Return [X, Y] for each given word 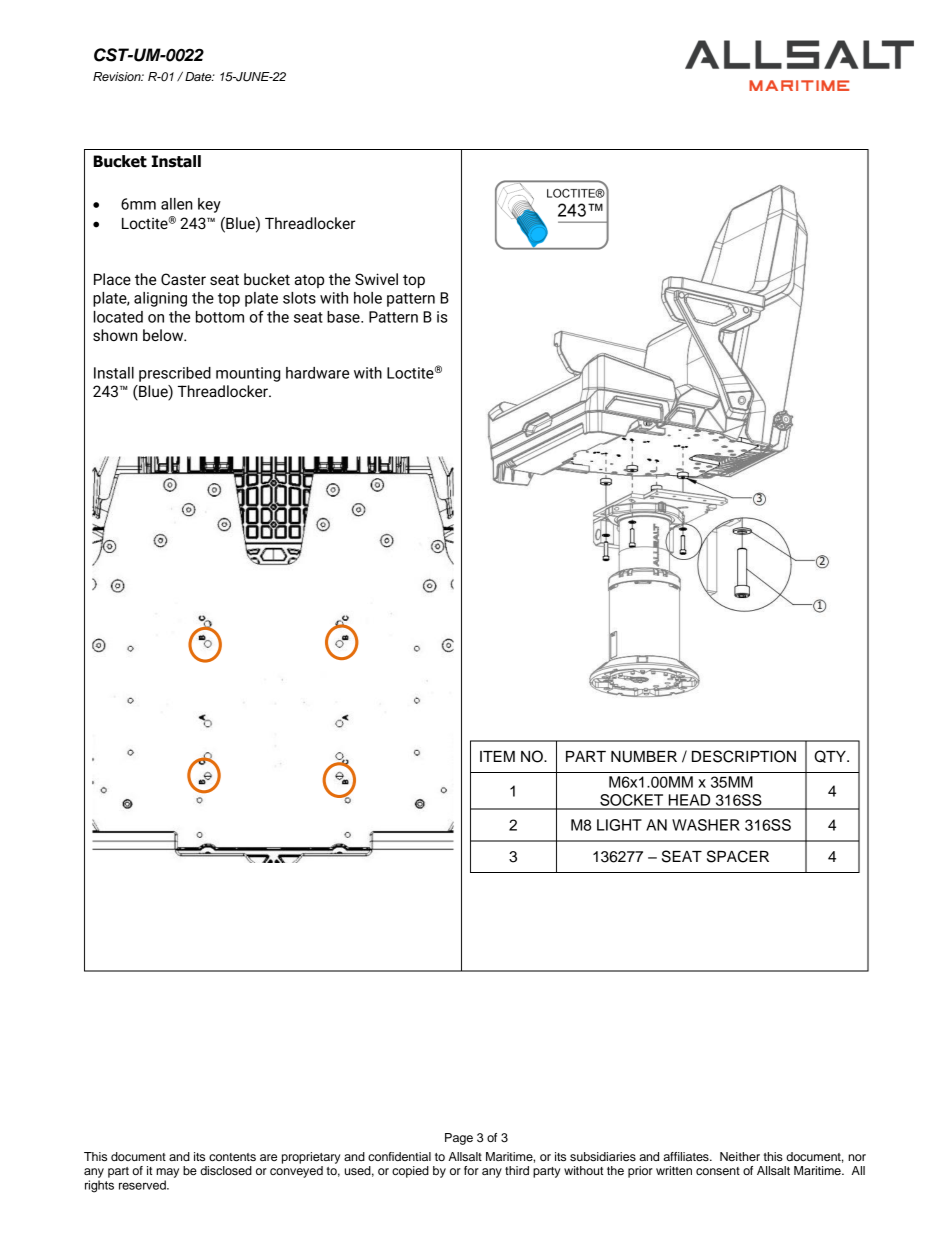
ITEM [497, 756]
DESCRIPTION [744, 756]
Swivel [376, 279]
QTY [831, 756]
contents [232, 1157]
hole [368, 298]
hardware [317, 373]
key [209, 205]
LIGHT [619, 825]
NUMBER [644, 757]
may [167, 1173]
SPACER [738, 856]
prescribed [175, 374]
